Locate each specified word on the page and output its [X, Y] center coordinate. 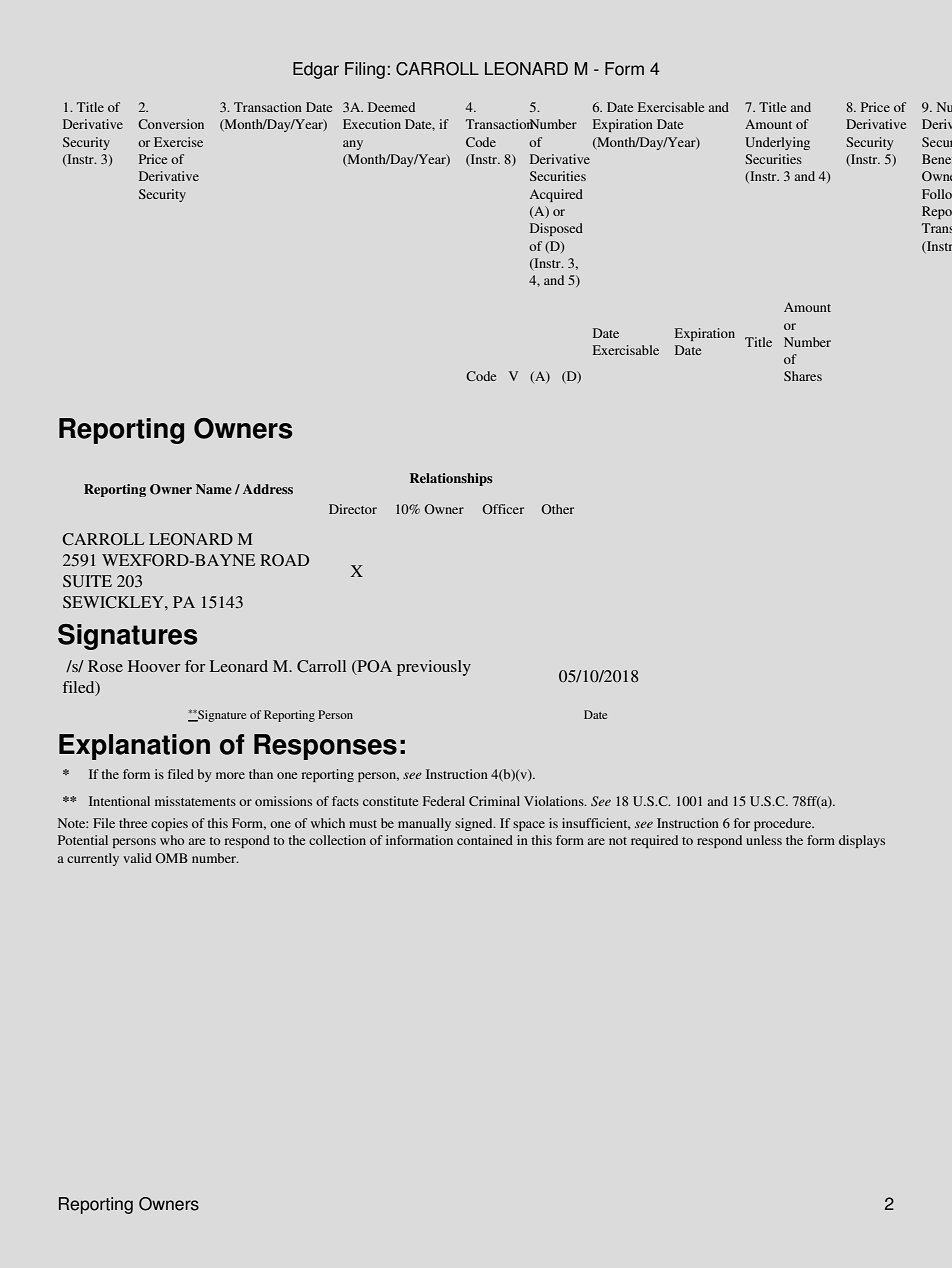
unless [764, 840]
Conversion [171, 124]
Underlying [777, 143]
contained [485, 840]
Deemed [391, 107]
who [172, 840]
